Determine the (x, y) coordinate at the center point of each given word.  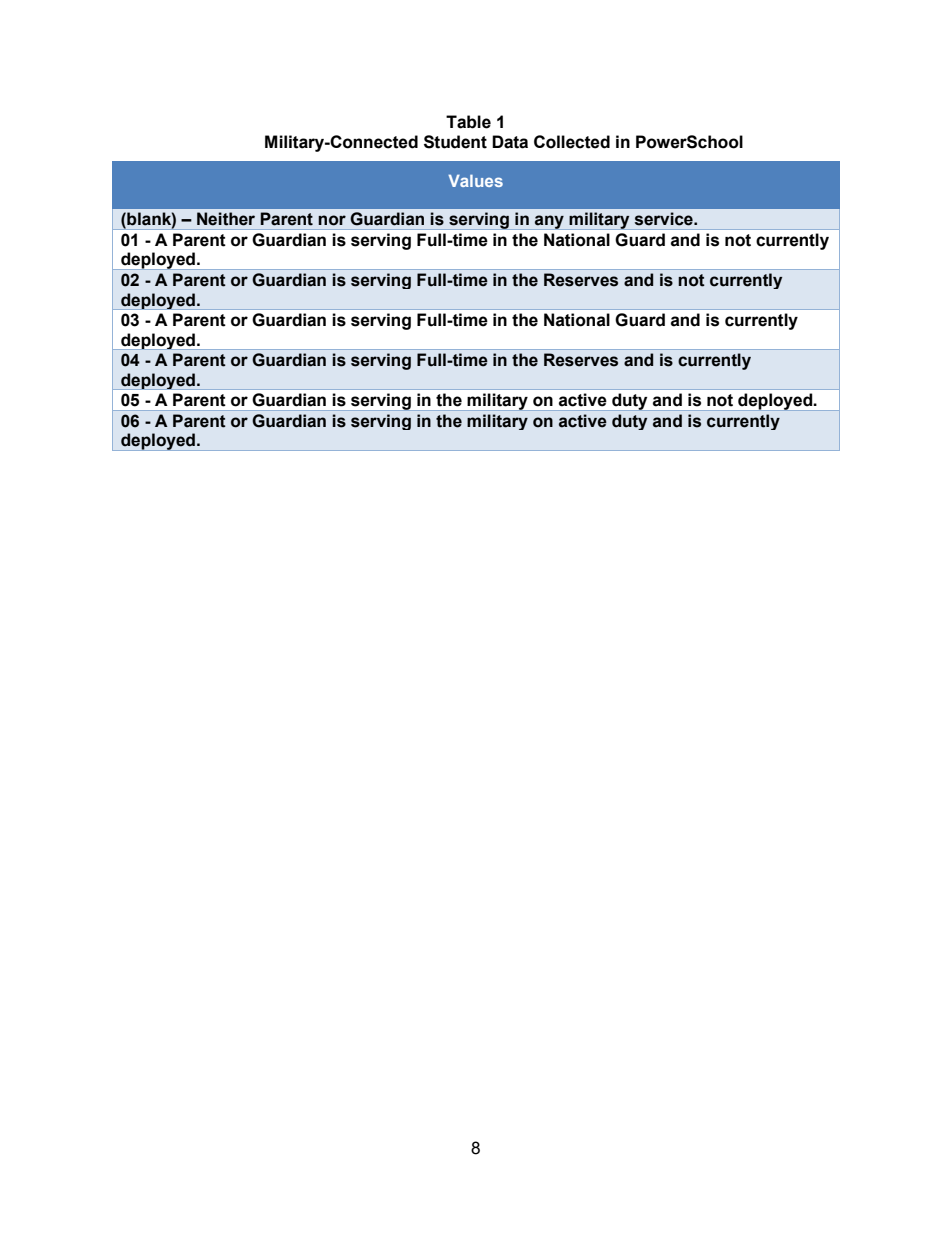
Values (475, 181)
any (549, 222)
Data (510, 142)
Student (455, 142)
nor (332, 220)
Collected (572, 142)
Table (468, 122)
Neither (226, 219)
